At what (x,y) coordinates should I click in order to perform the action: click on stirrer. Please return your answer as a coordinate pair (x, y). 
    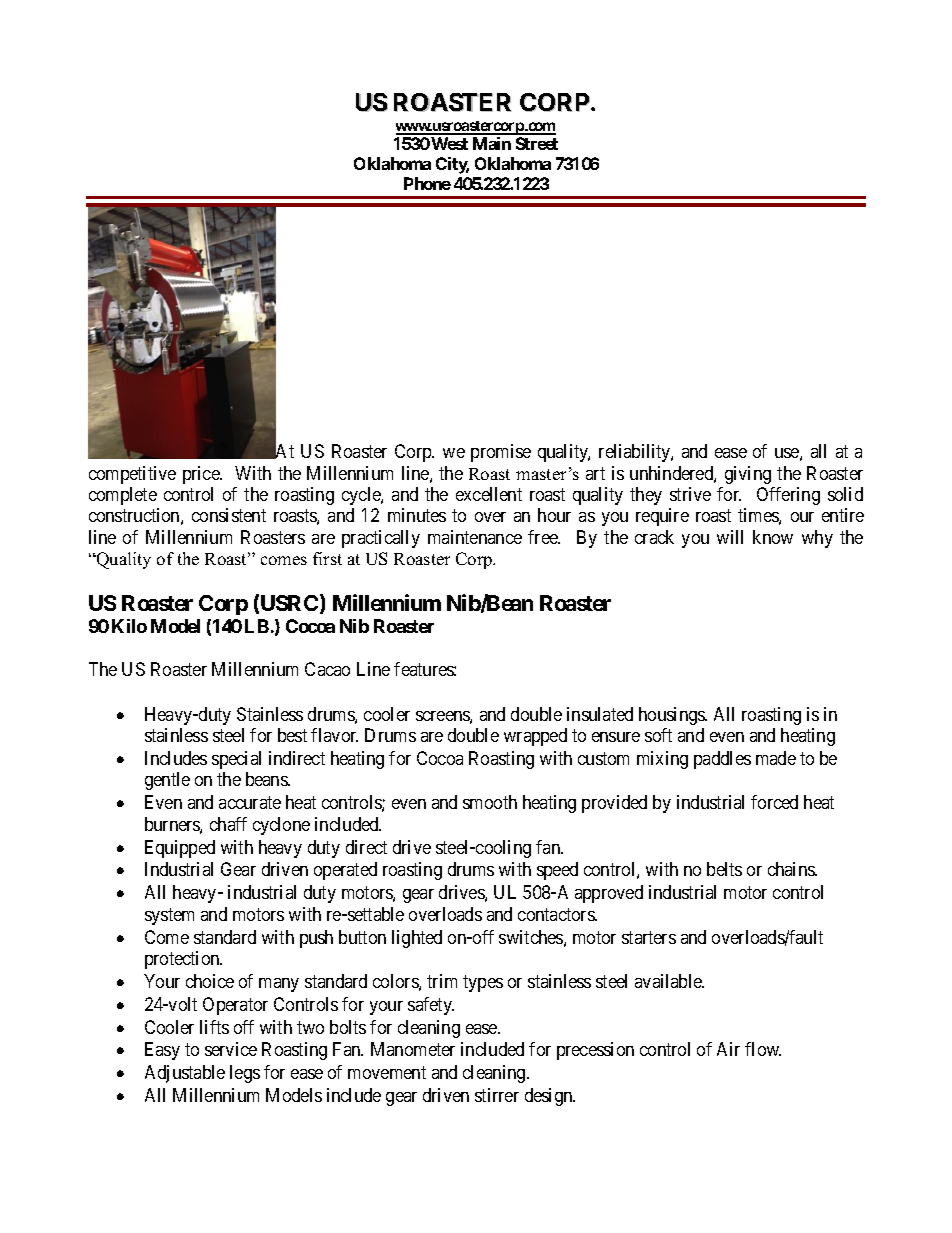
    Looking at the image, I should click on (497, 1095).
